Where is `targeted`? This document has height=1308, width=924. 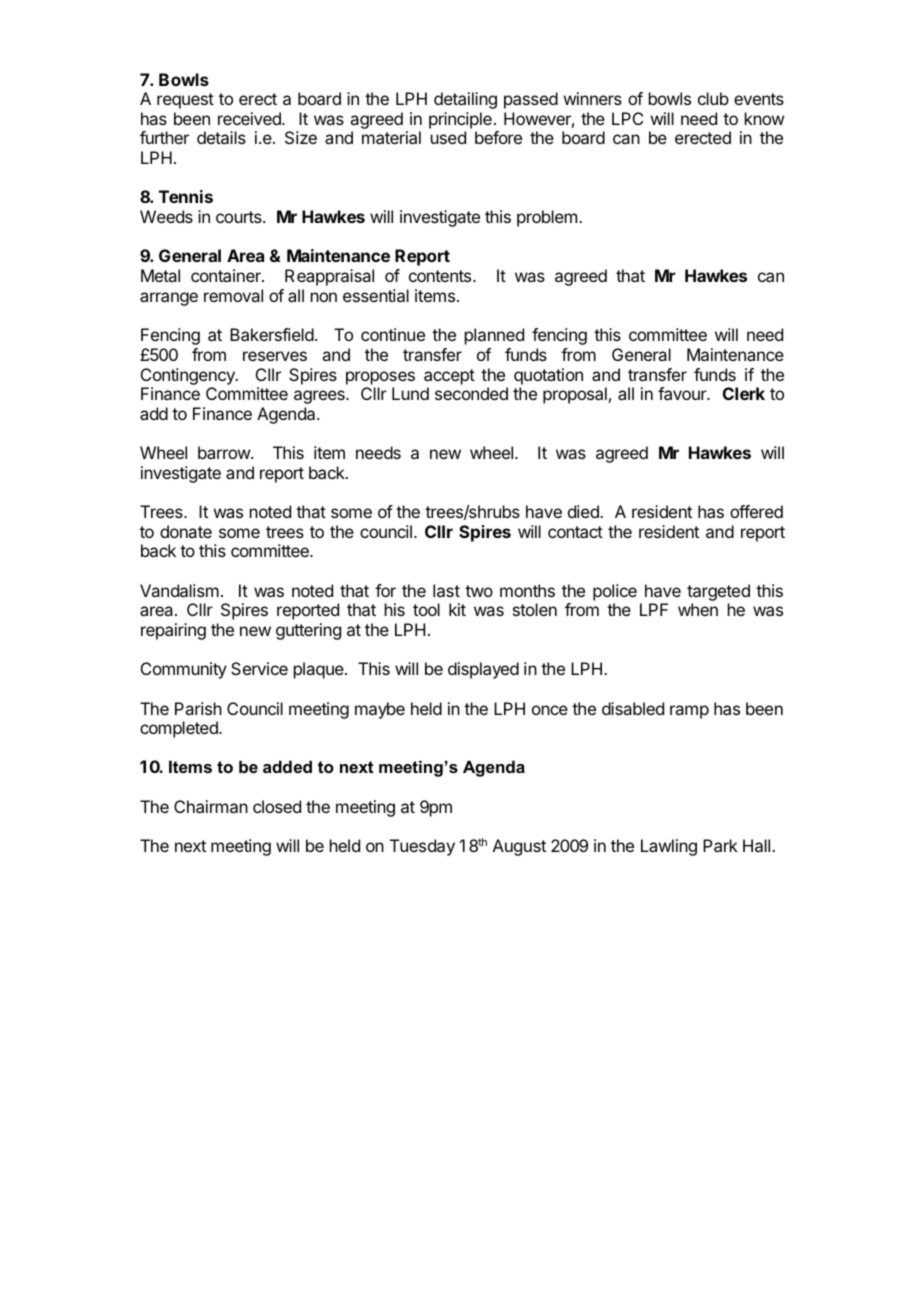 targeted is located at coordinates (718, 592).
